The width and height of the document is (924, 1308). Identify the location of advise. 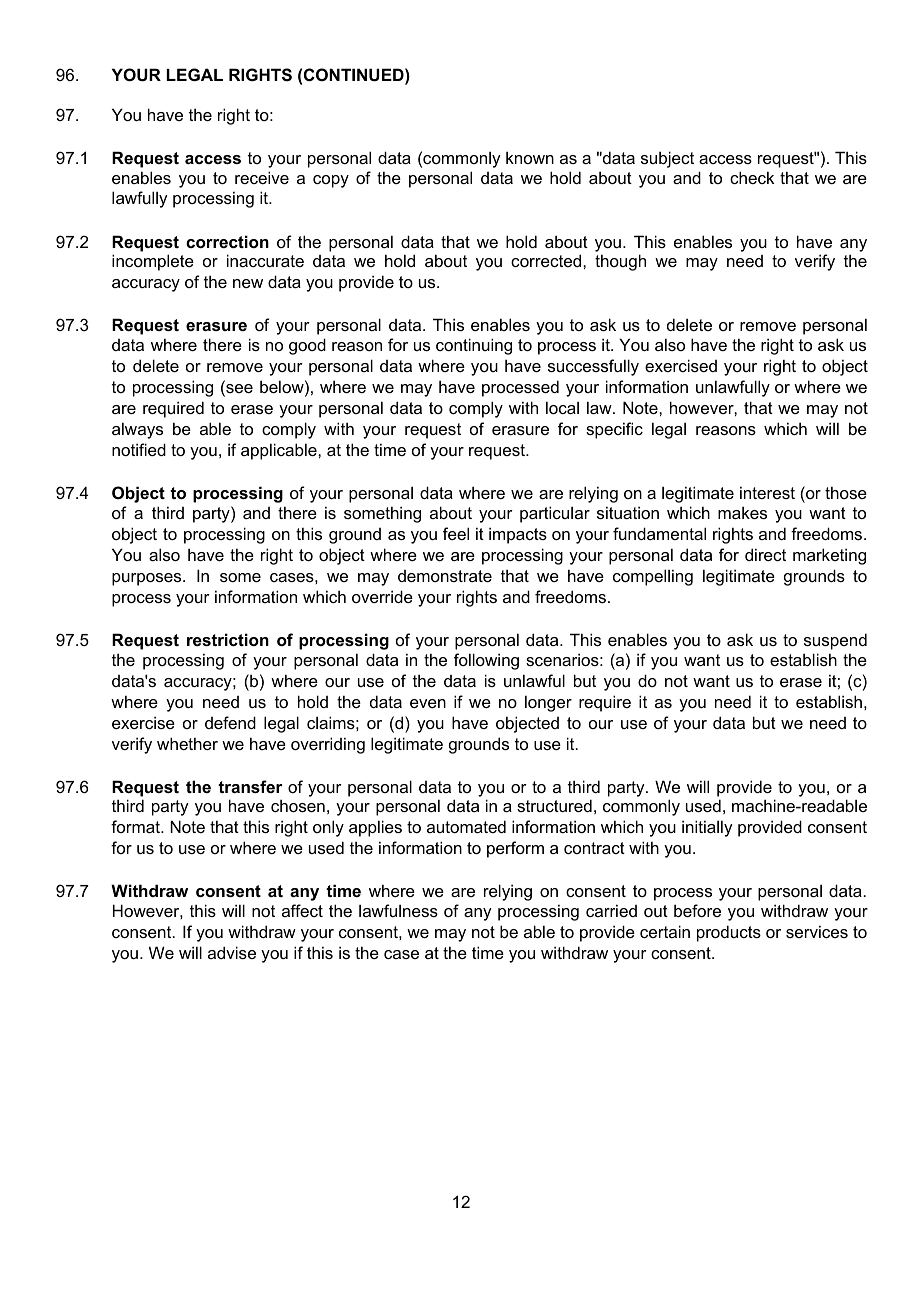
(232, 952).
